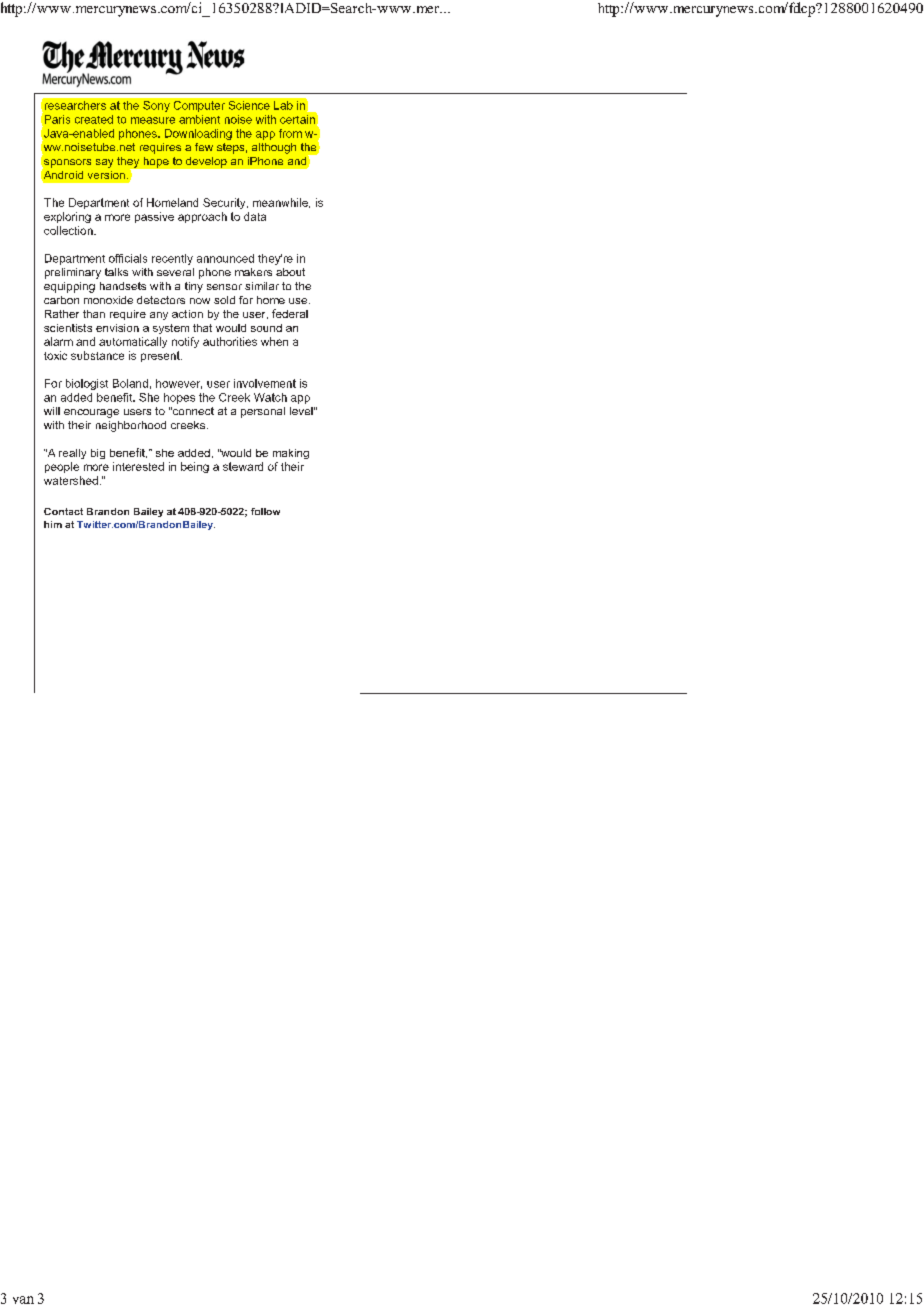 Image resolution: width=924 pixels, height=1308 pixels. I want to click on interested, so click(138, 466).
